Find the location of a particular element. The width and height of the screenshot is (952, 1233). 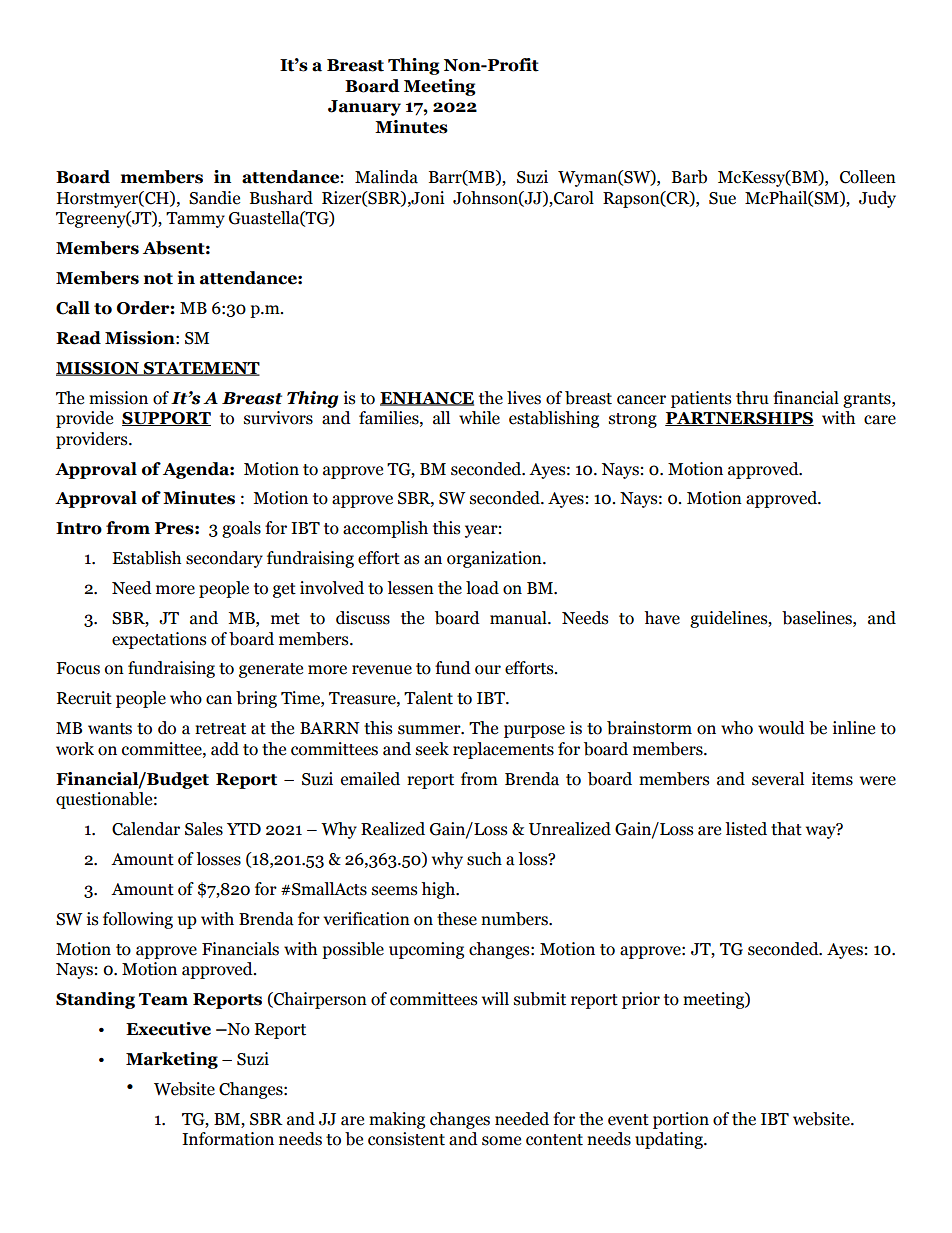

that is located at coordinates (786, 829).
